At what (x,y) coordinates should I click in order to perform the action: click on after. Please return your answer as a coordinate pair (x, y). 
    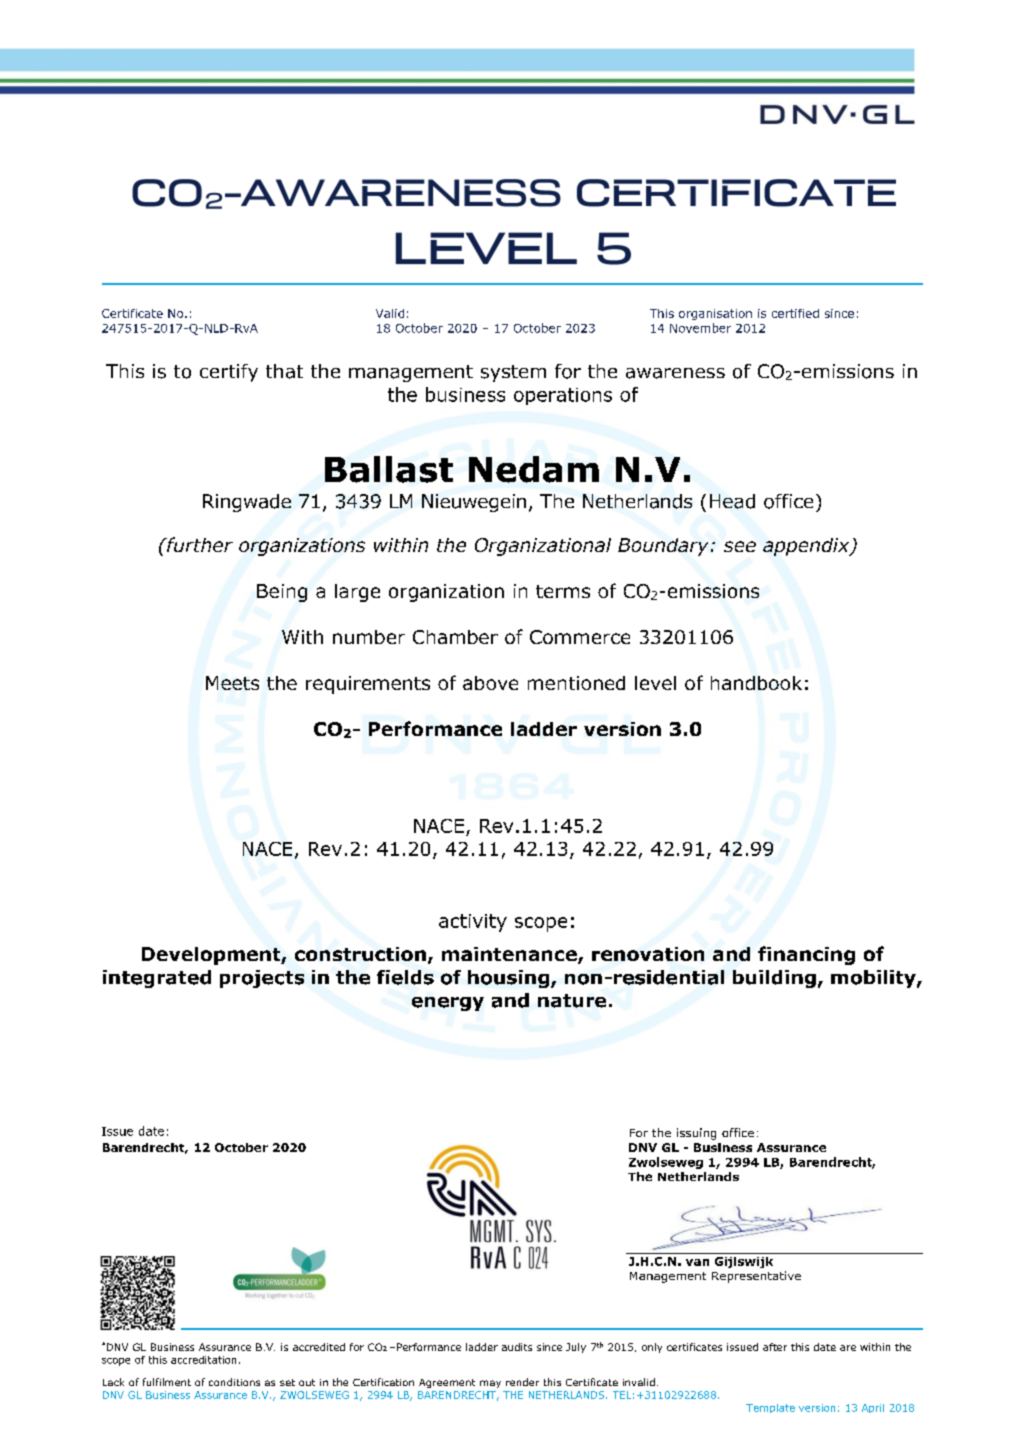
    Looking at the image, I should click on (775, 1347).
